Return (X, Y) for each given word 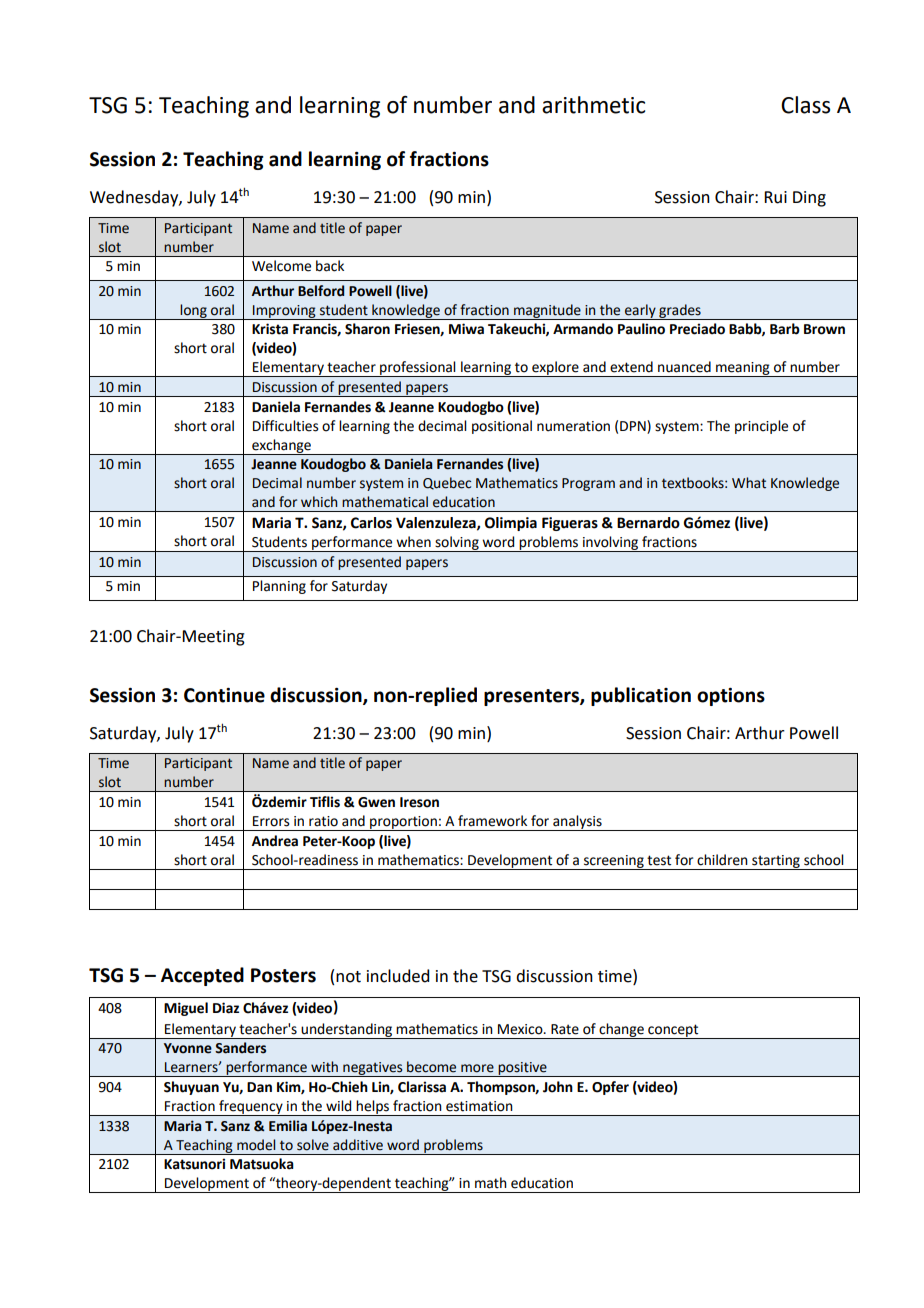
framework (492, 821)
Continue (224, 695)
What (749, 483)
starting (776, 862)
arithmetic (593, 105)
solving (457, 544)
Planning (279, 587)
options (731, 697)
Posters (283, 975)
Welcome (281, 266)
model (256, 1145)
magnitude (547, 312)
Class (805, 105)
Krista (270, 329)
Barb (785, 329)
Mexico (521, 1029)
